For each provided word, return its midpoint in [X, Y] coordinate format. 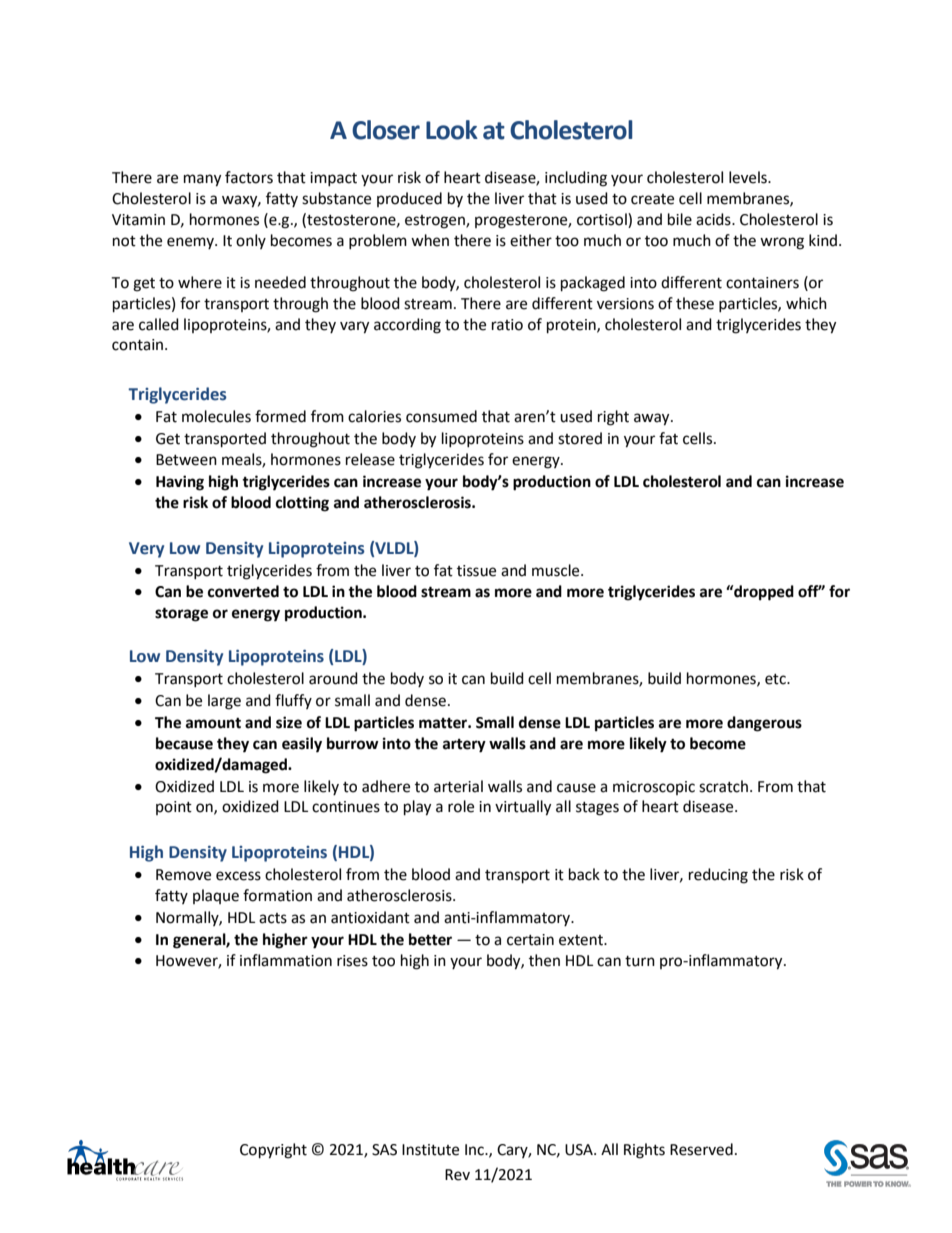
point [174, 808]
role [461, 806]
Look [452, 130]
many [202, 180]
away [653, 419]
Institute [430, 1150]
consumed [441, 416]
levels [749, 177]
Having [180, 483]
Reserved [701, 1149]
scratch [723, 786]
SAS [384, 1150]
